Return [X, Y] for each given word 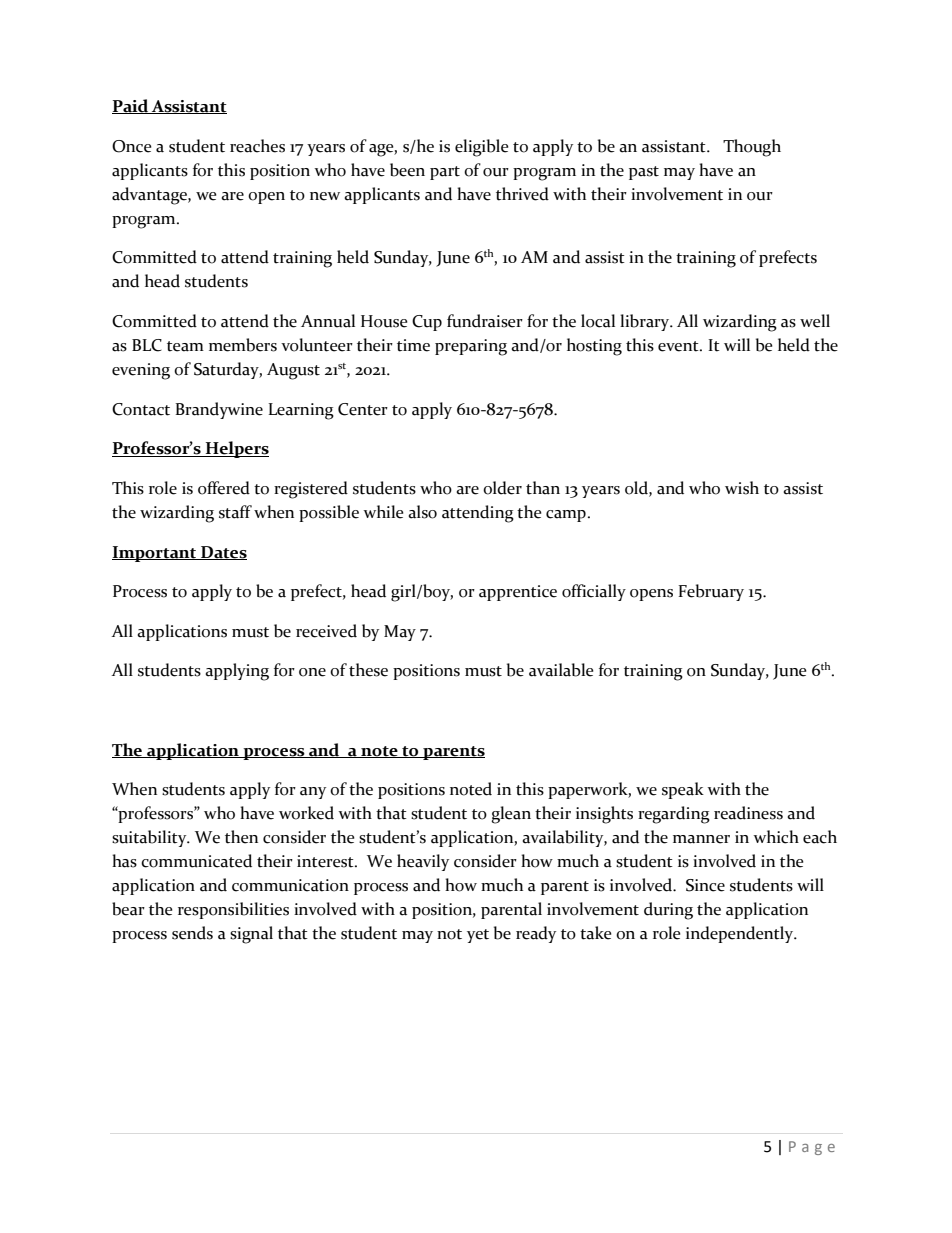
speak [683, 790]
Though [752, 148]
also [422, 512]
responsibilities [233, 910]
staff [235, 512]
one [312, 672]
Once [131, 146]
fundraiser [485, 321]
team [185, 346]
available [561, 670]
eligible [481, 148]
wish [742, 488]
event [679, 346]
